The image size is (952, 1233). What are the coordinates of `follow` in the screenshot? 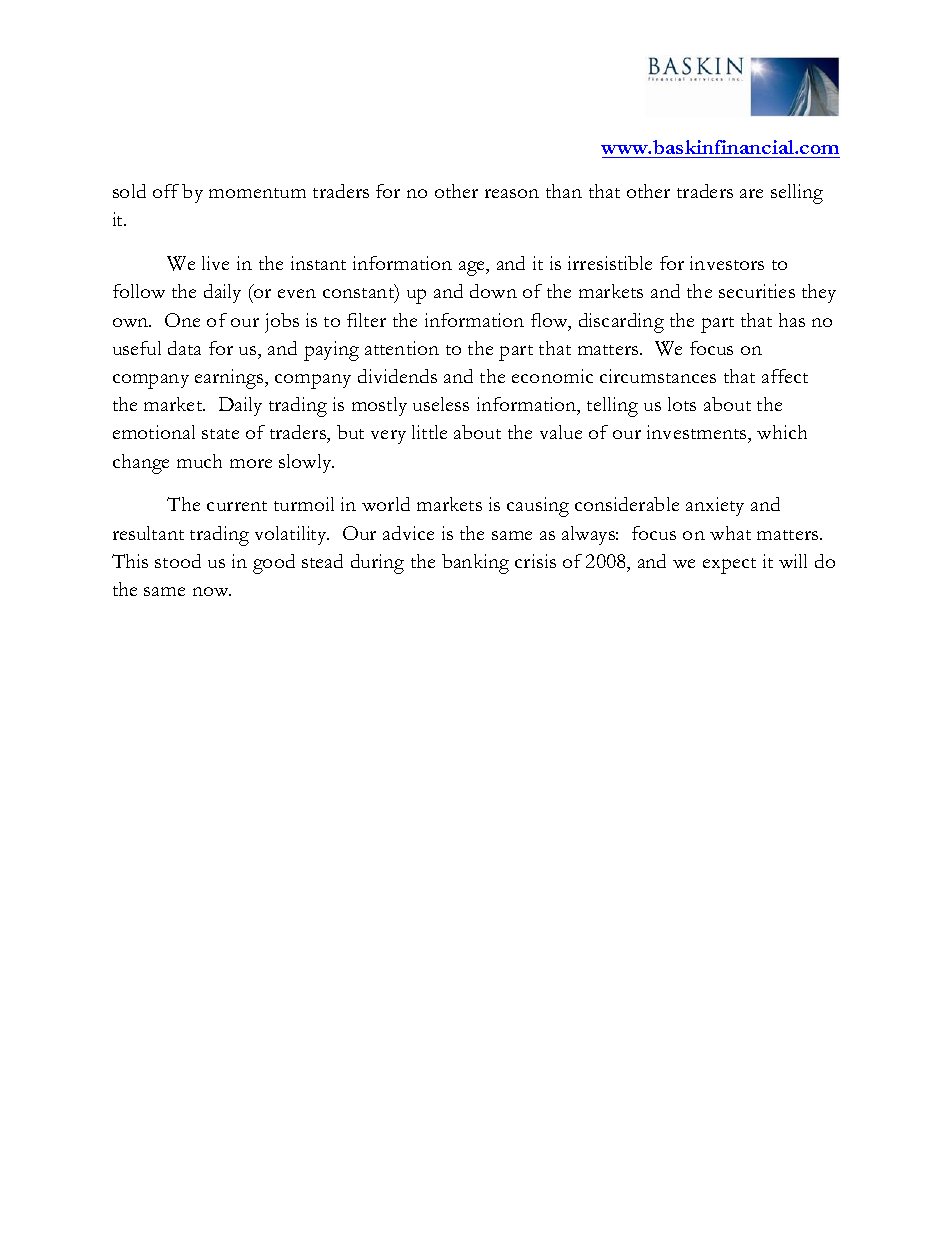 It's located at (139, 291).
